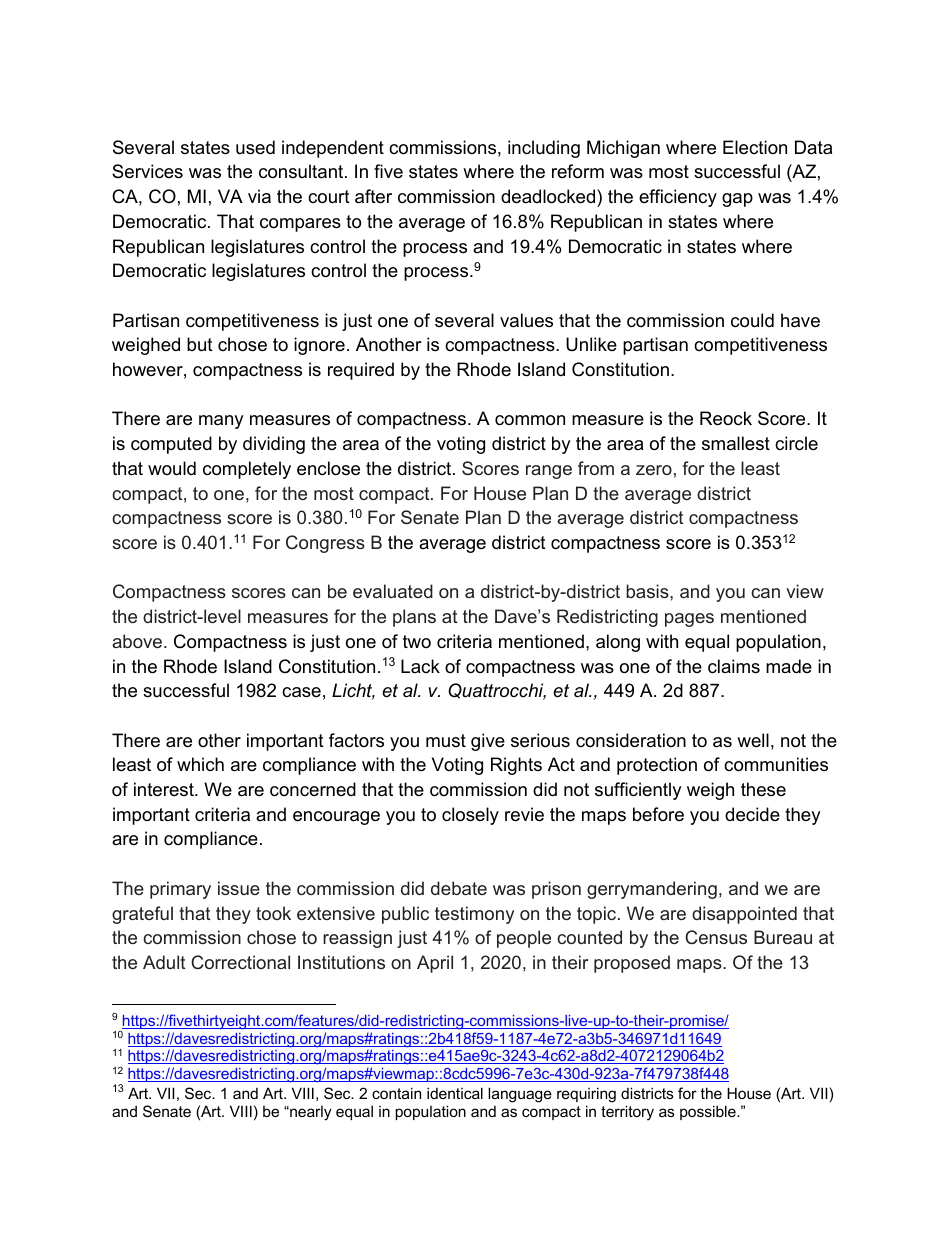 Image resolution: width=952 pixels, height=1233 pixels. I want to click on above, so click(138, 641).
